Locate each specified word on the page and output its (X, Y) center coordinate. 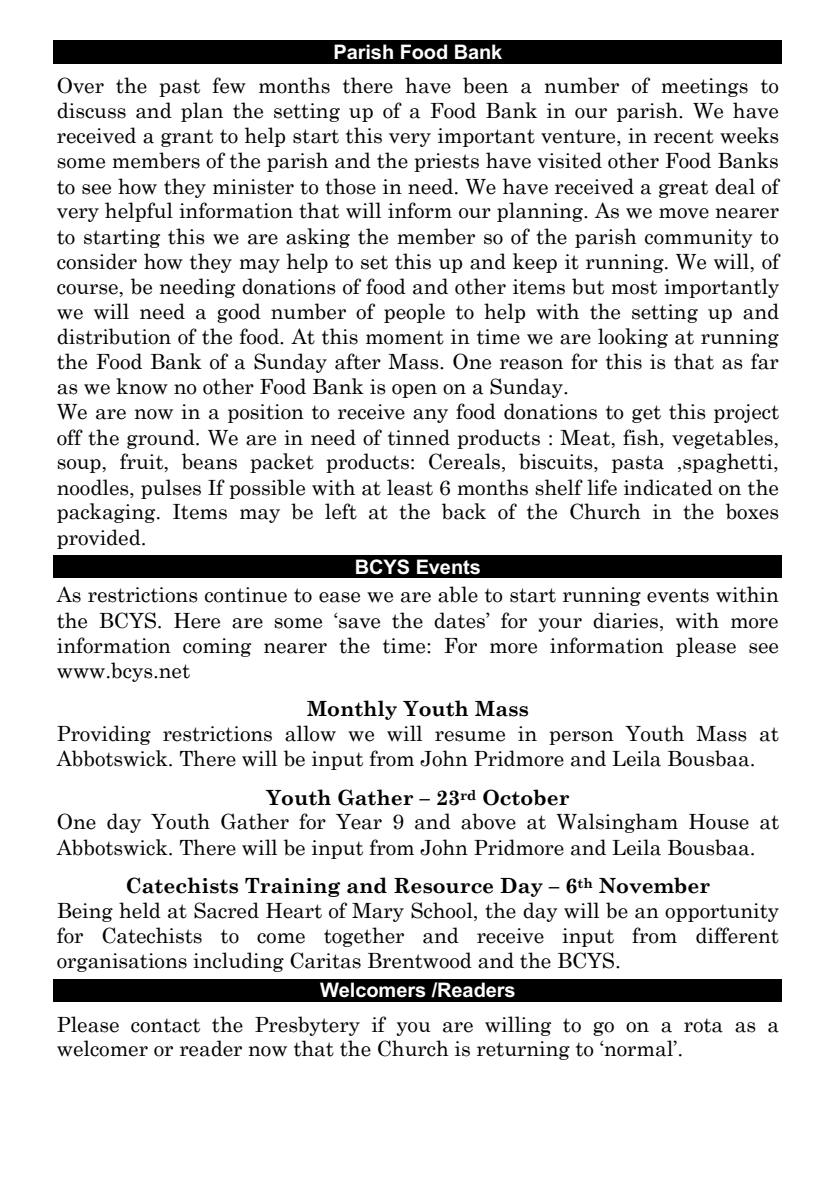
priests (446, 162)
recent (684, 136)
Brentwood (420, 960)
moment (405, 337)
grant (187, 138)
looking (633, 338)
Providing (104, 735)
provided (100, 539)
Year (359, 822)
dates (460, 620)
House (719, 822)
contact (165, 1025)
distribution (114, 336)
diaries (627, 620)
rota (703, 1025)
